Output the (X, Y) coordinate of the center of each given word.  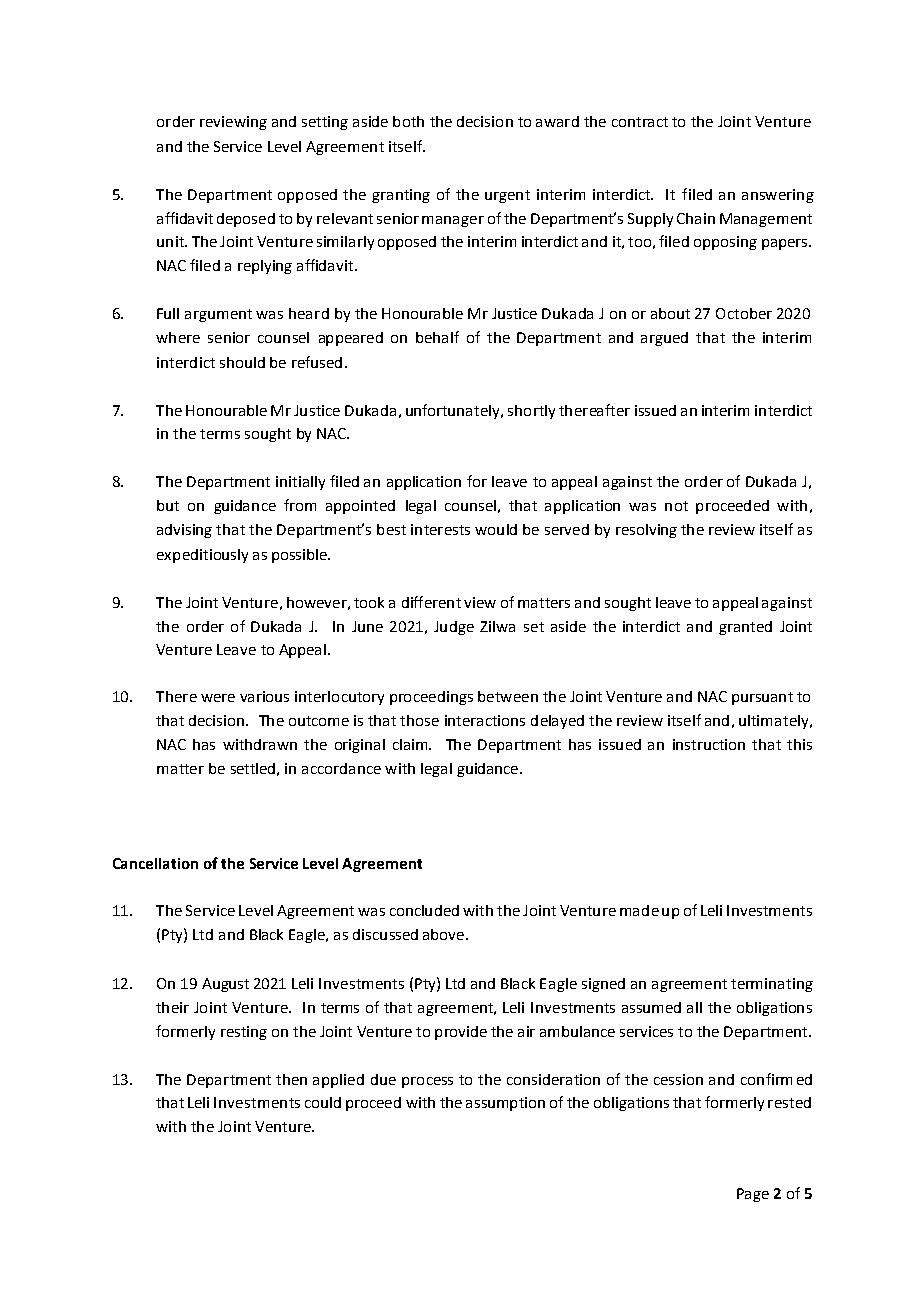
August (225, 985)
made (639, 910)
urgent (507, 196)
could (323, 1102)
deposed (246, 220)
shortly (531, 412)
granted (745, 628)
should (242, 362)
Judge (454, 628)
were (218, 698)
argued (664, 339)
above (445, 934)
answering (778, 196)
